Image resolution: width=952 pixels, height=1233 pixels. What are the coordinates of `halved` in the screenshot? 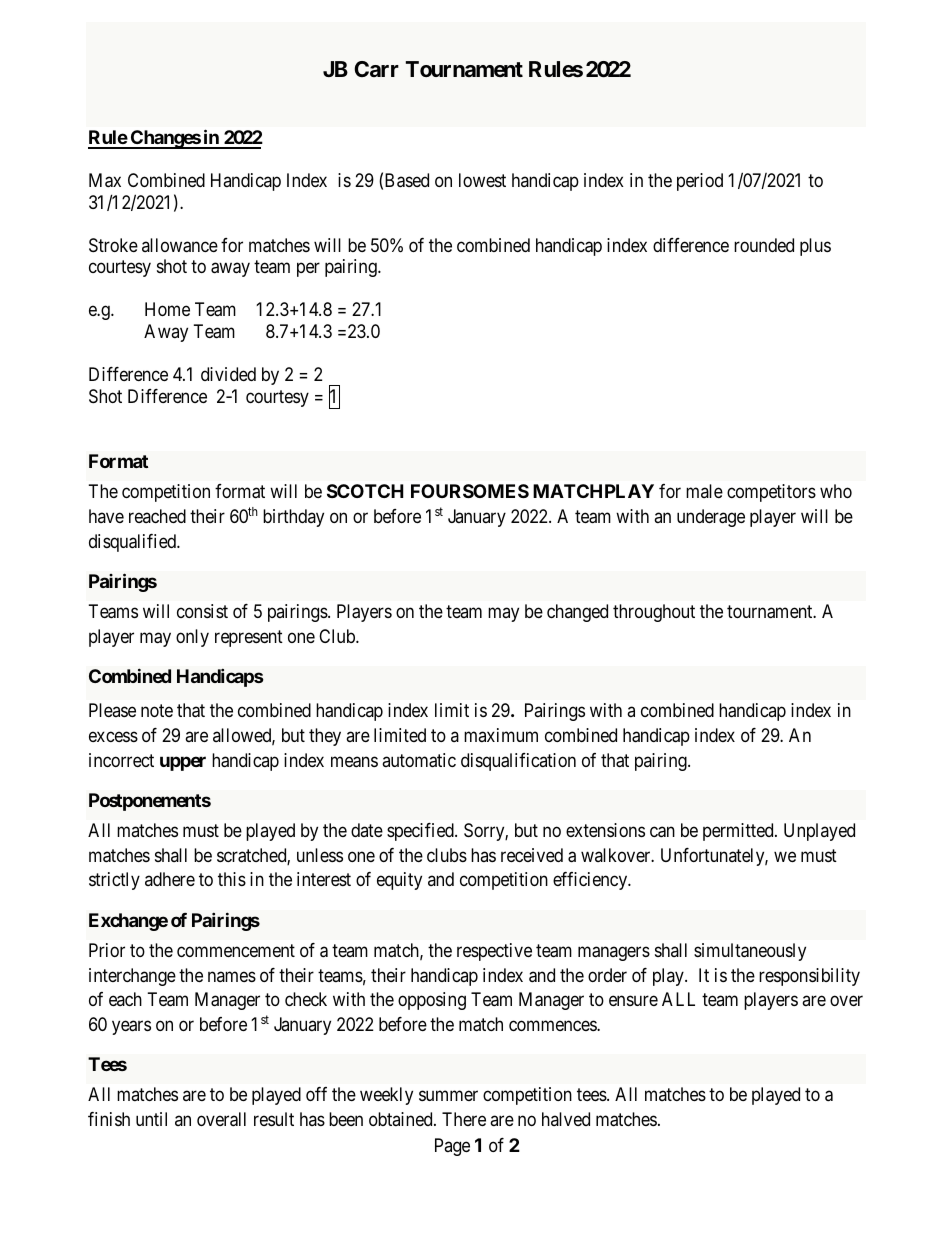 It's located at (566, 1119).
